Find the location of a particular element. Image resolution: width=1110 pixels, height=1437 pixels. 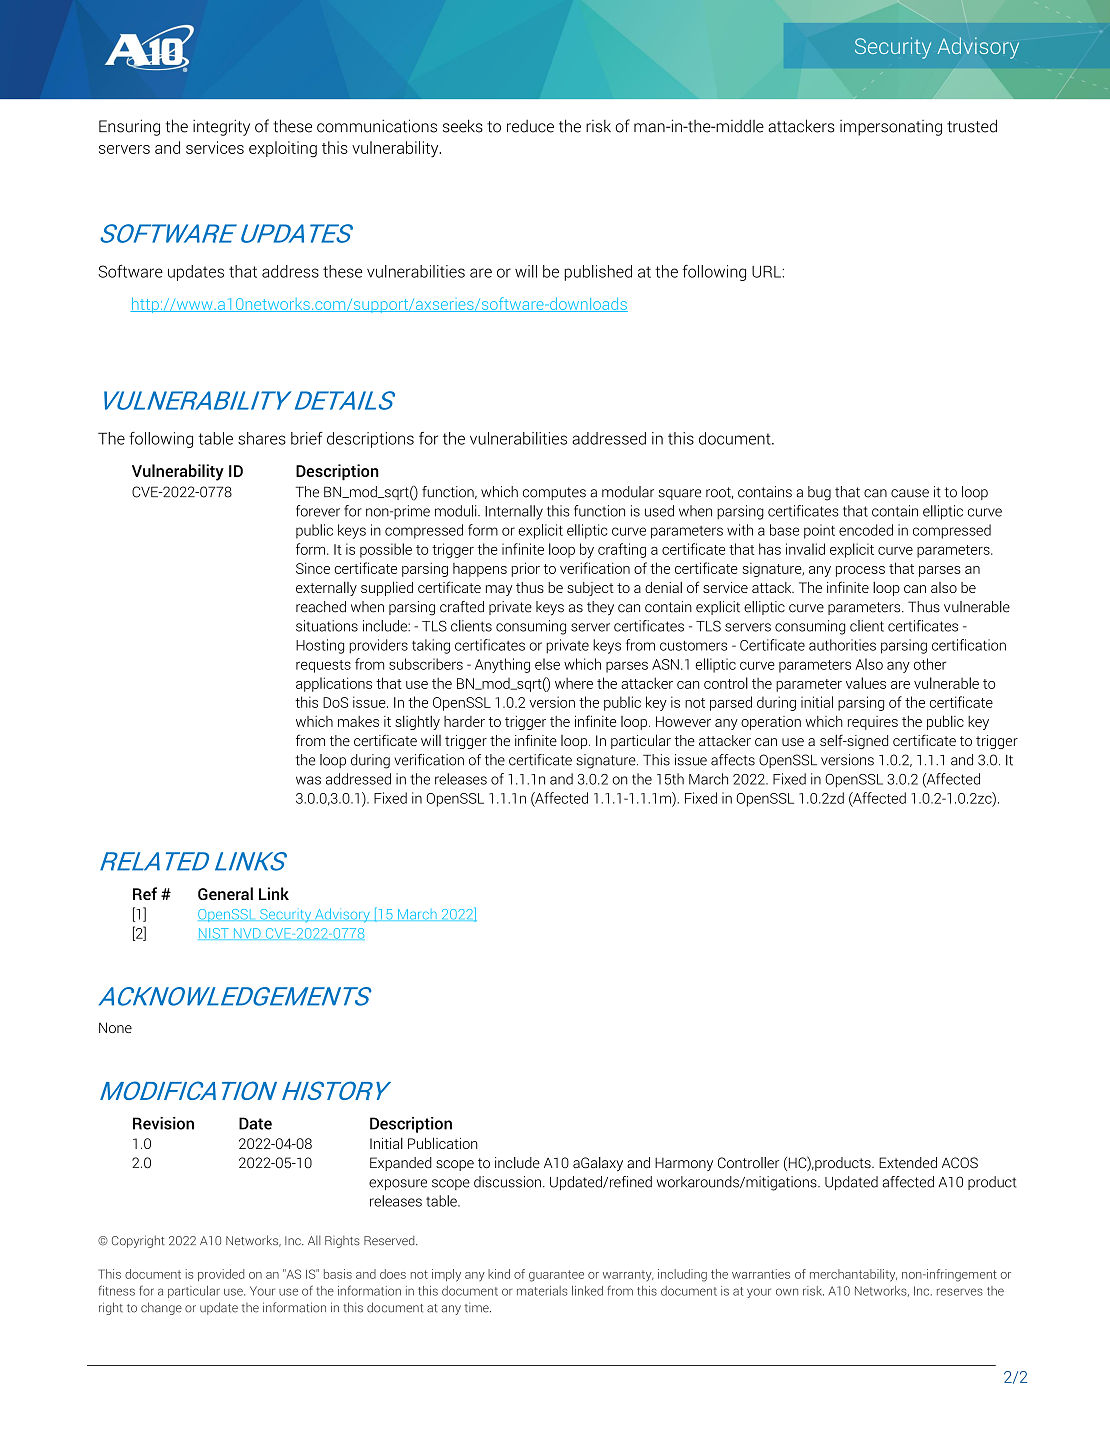

Extended is located at coordinates (908, 1163).
